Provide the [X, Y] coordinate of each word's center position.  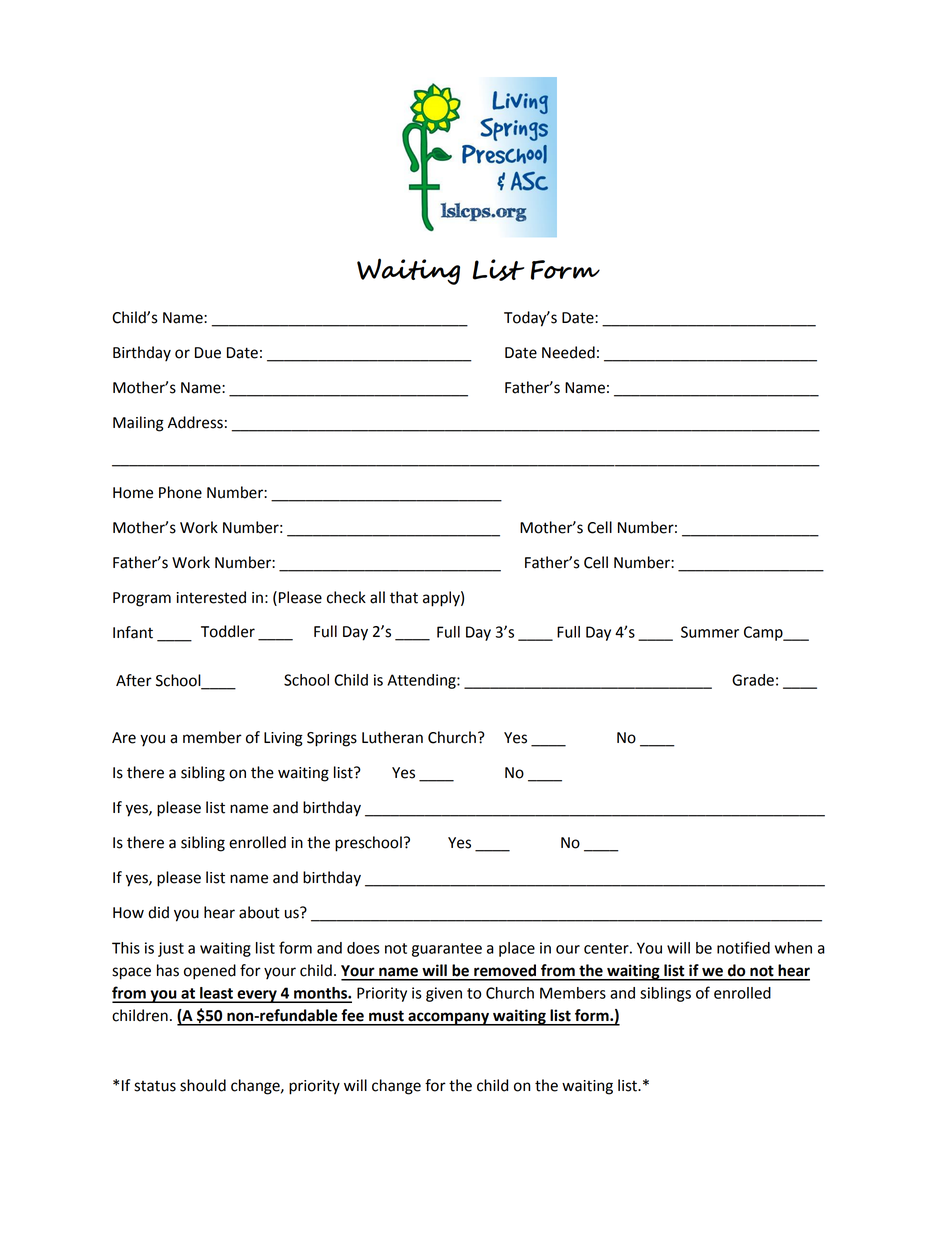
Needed [568, 352]
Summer [710, 632]
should [203, 1085]
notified [743, 947]
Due [208, 353]
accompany [448, 1019]
